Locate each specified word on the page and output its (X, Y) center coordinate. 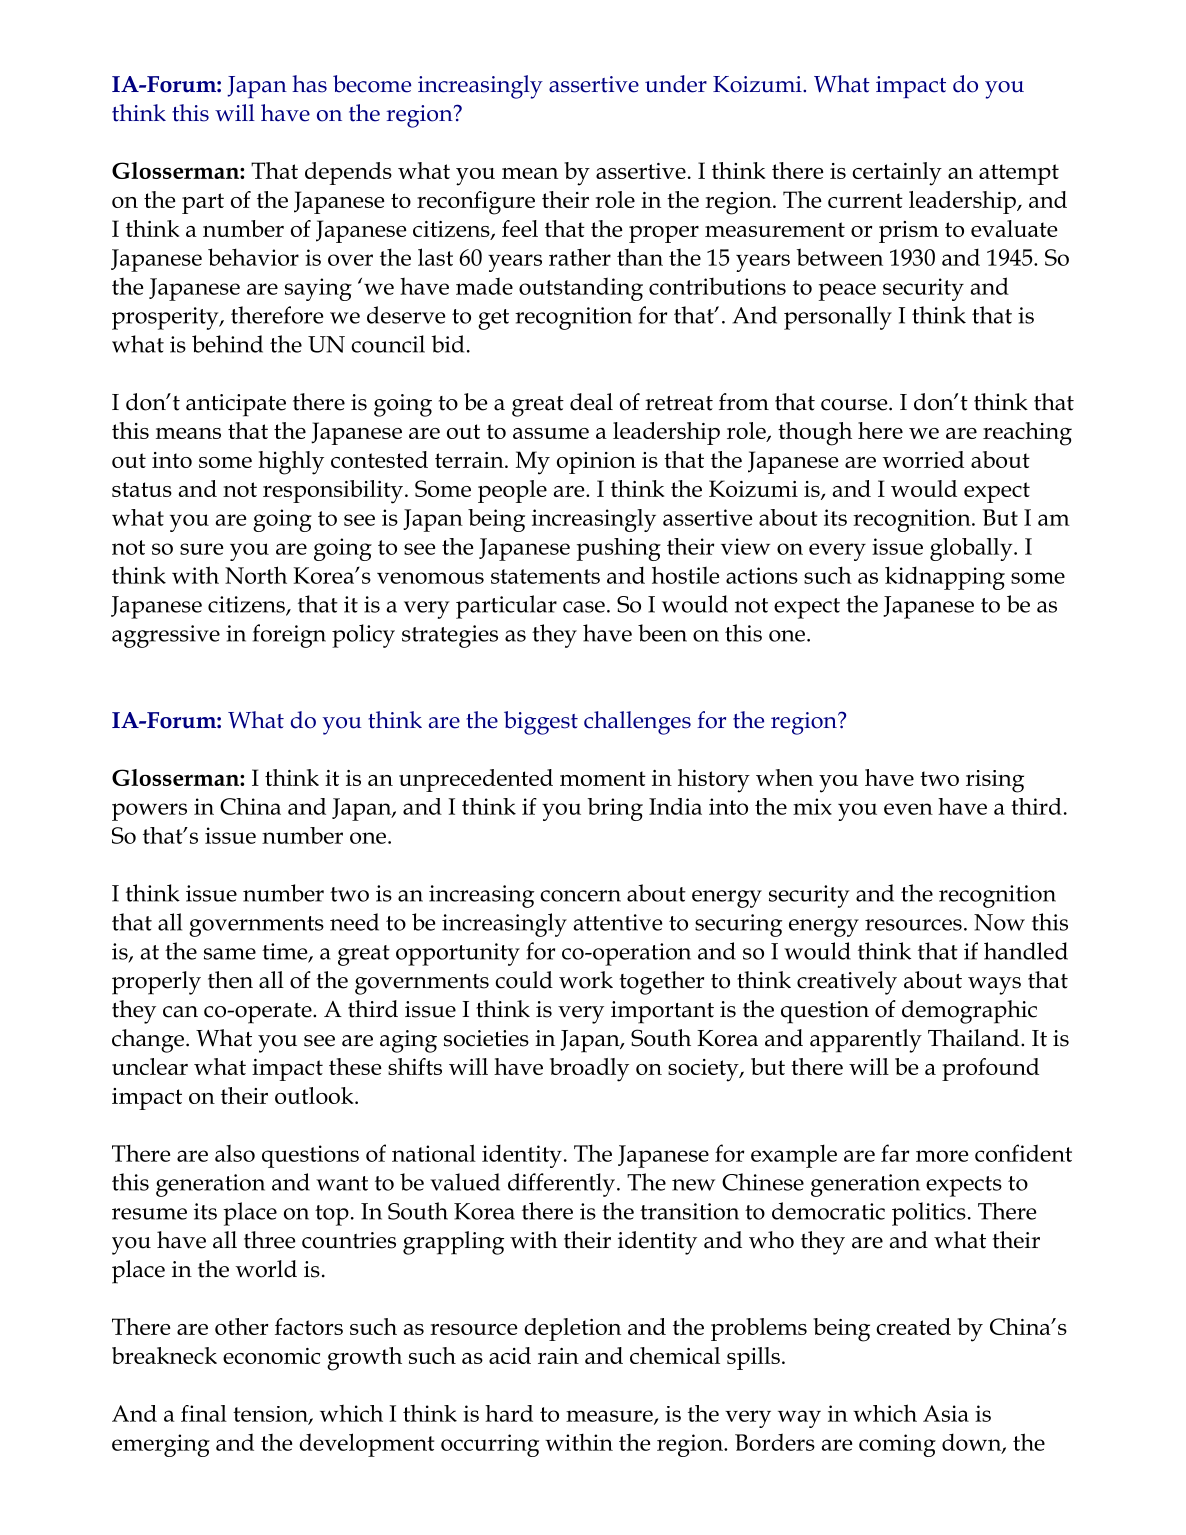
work (586, 980)
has (309, 84)
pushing (619, 549)
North (256, 575)
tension (271, 1415)
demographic (969, 1012)
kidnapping (945, 578)
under (676, 84)
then (230, 980)
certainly (897, 174)
